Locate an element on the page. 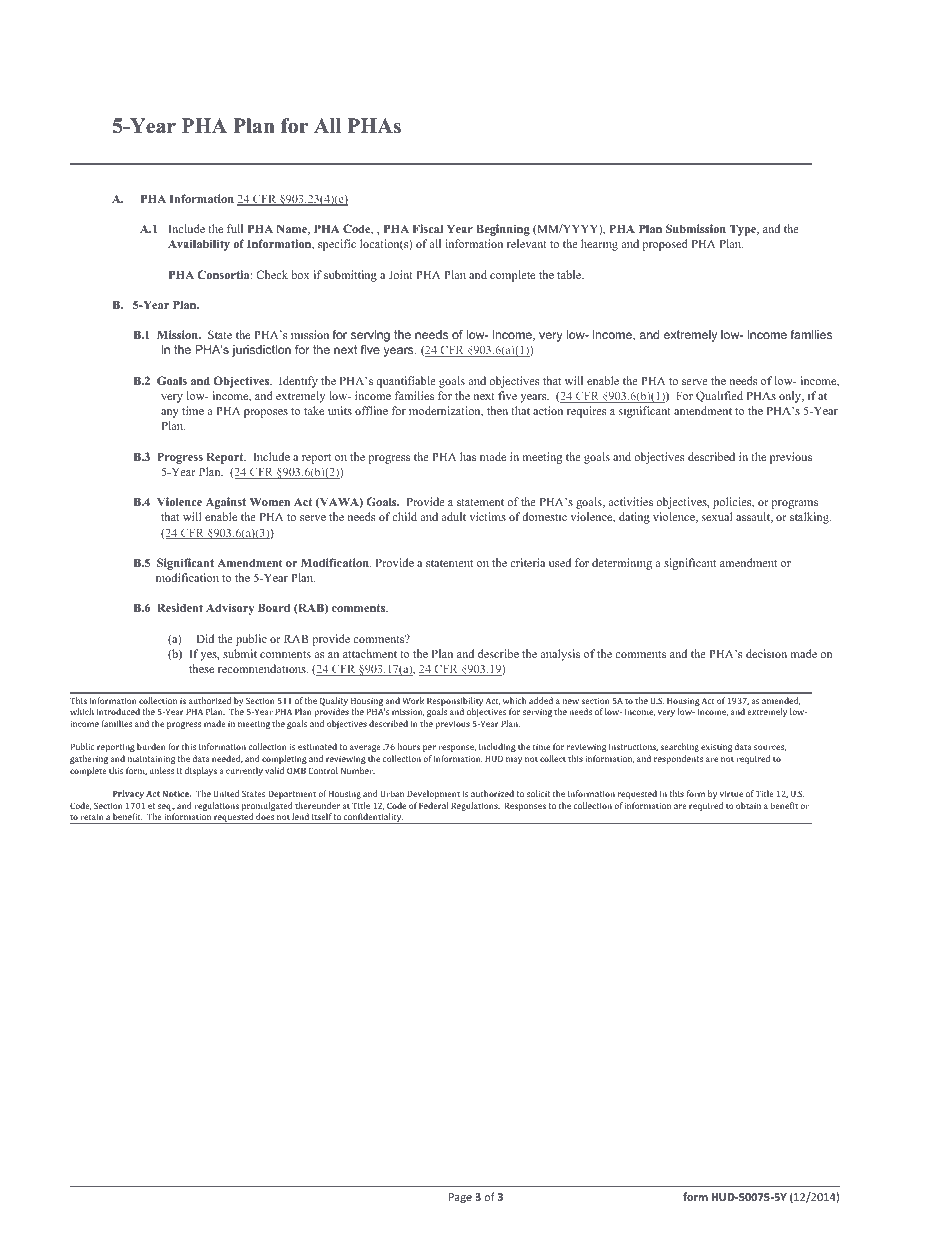 This image has height=1233, width=952. Availability is located at coordinates (199, 245).
